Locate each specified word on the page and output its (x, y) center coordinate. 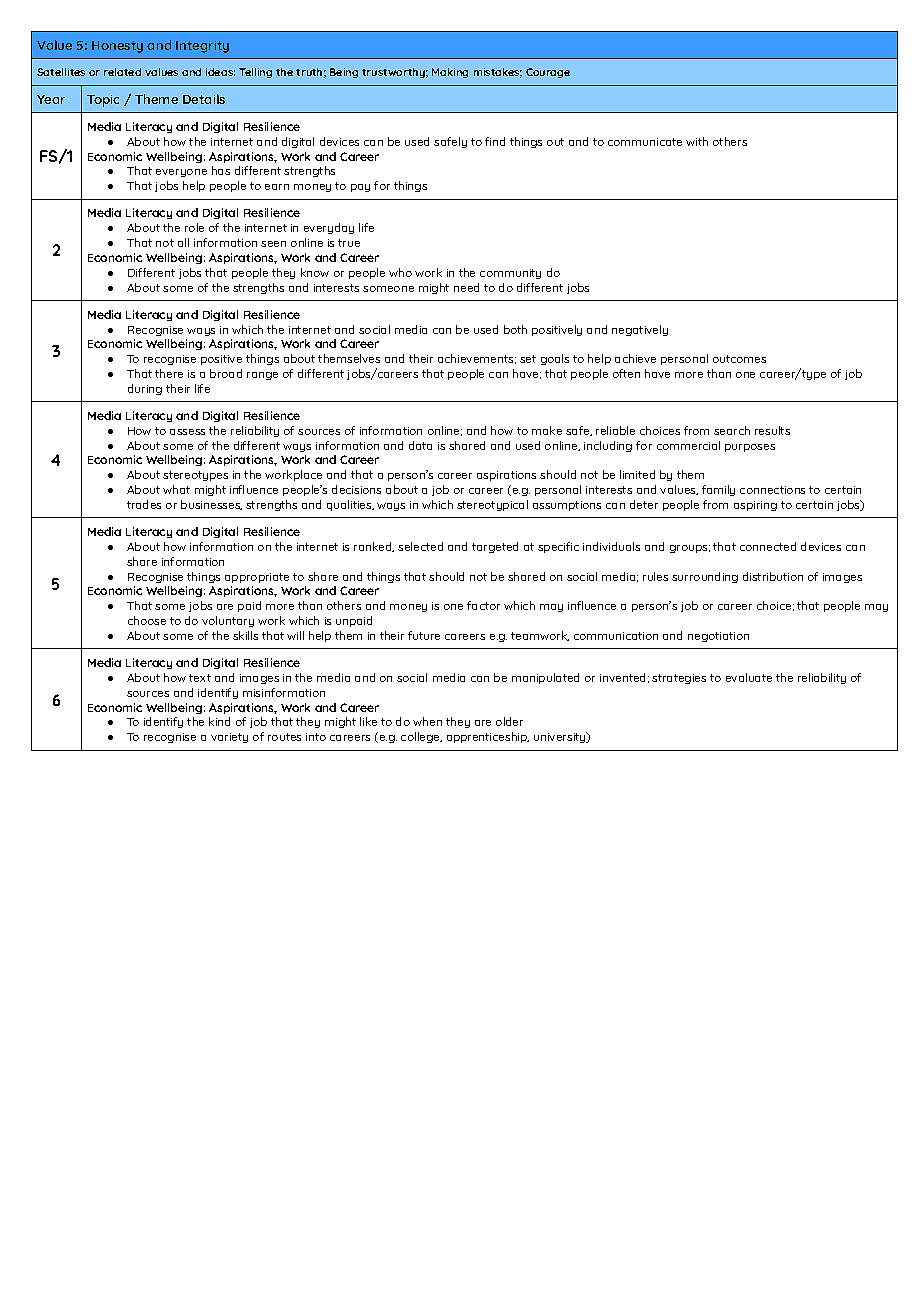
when (427, 721)
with (697, 141)
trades (144, 504)
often (626, 373)
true (349, 243)
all (183, 242)
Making (450, 73)
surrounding (705, 577)
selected (420, 546)
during (145, 389)
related (122, 72)
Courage (548, 73)
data (420, 445)
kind (219, 721)
